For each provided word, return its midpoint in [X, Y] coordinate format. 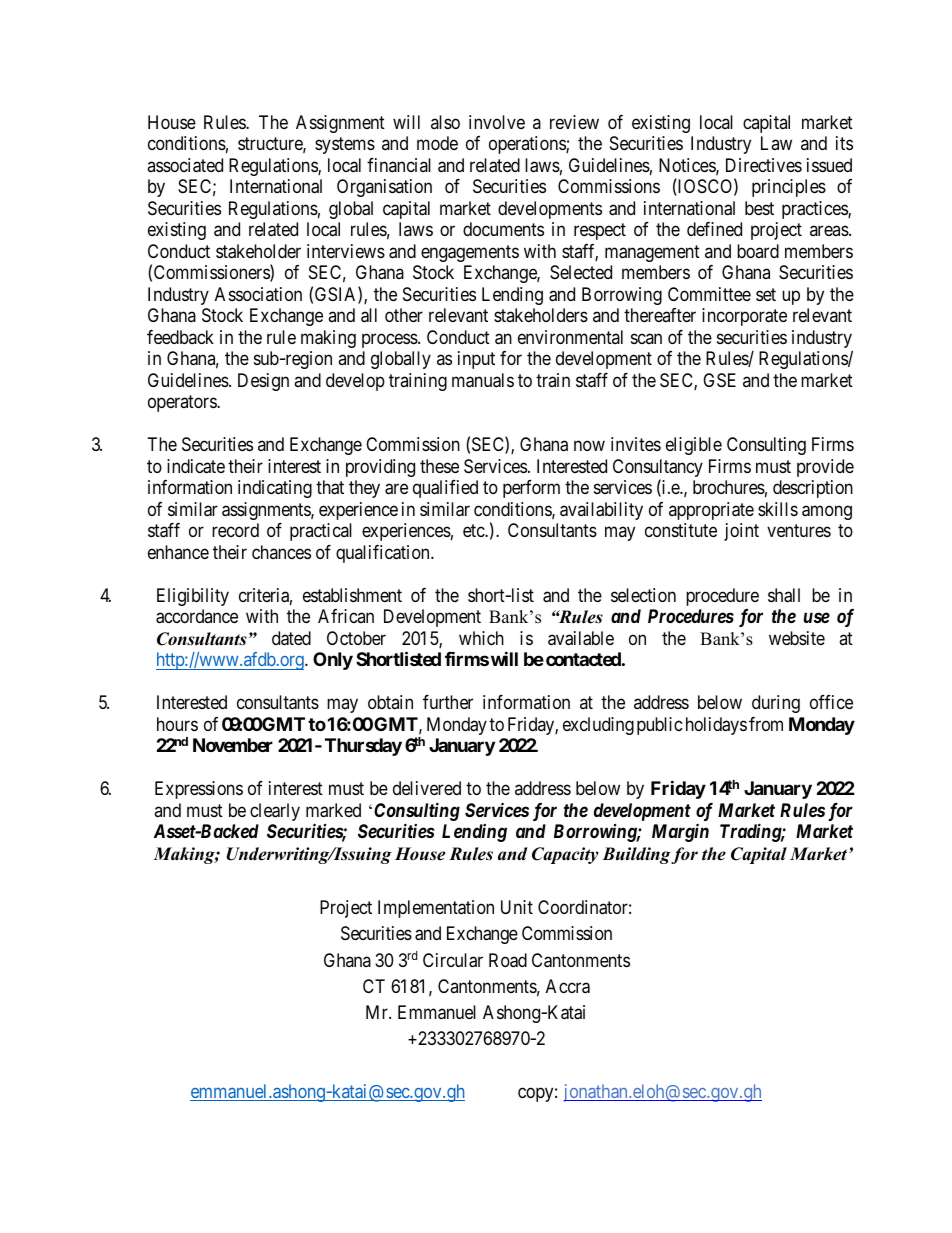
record [235, 530]
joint [741, 532]
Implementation [436, 909]
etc [474, 530]
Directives [764, 165]
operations [528, 145]
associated [185, 165]
